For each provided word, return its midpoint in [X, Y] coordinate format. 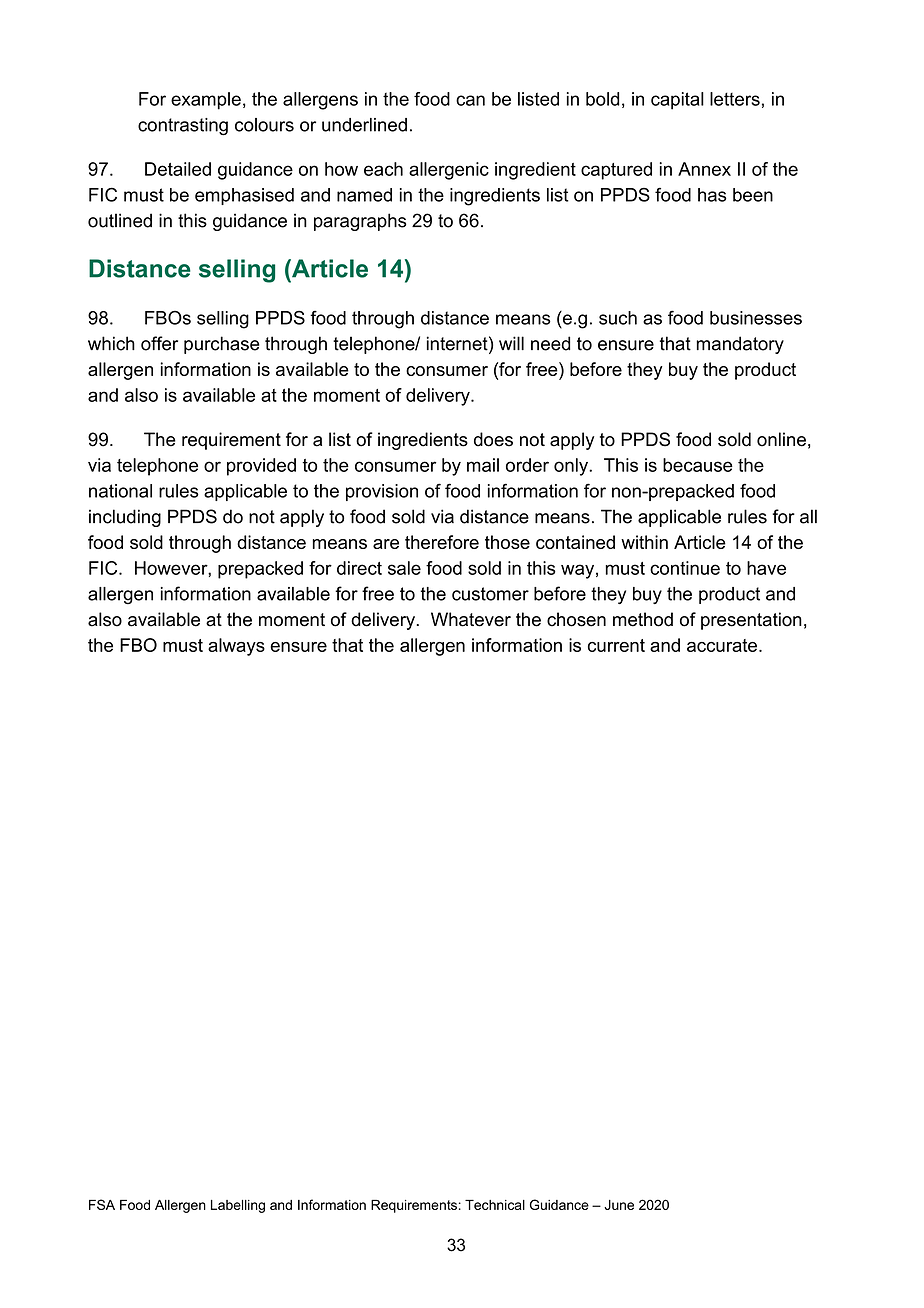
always [236, 647]
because [698, 465]
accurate [722, 645]
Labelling [238, 1206]
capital [677, 101]
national [120, 491]
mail [483, 465]
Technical [495, 1204]
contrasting [183, 127]
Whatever [471, 619]
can [470, 100]
